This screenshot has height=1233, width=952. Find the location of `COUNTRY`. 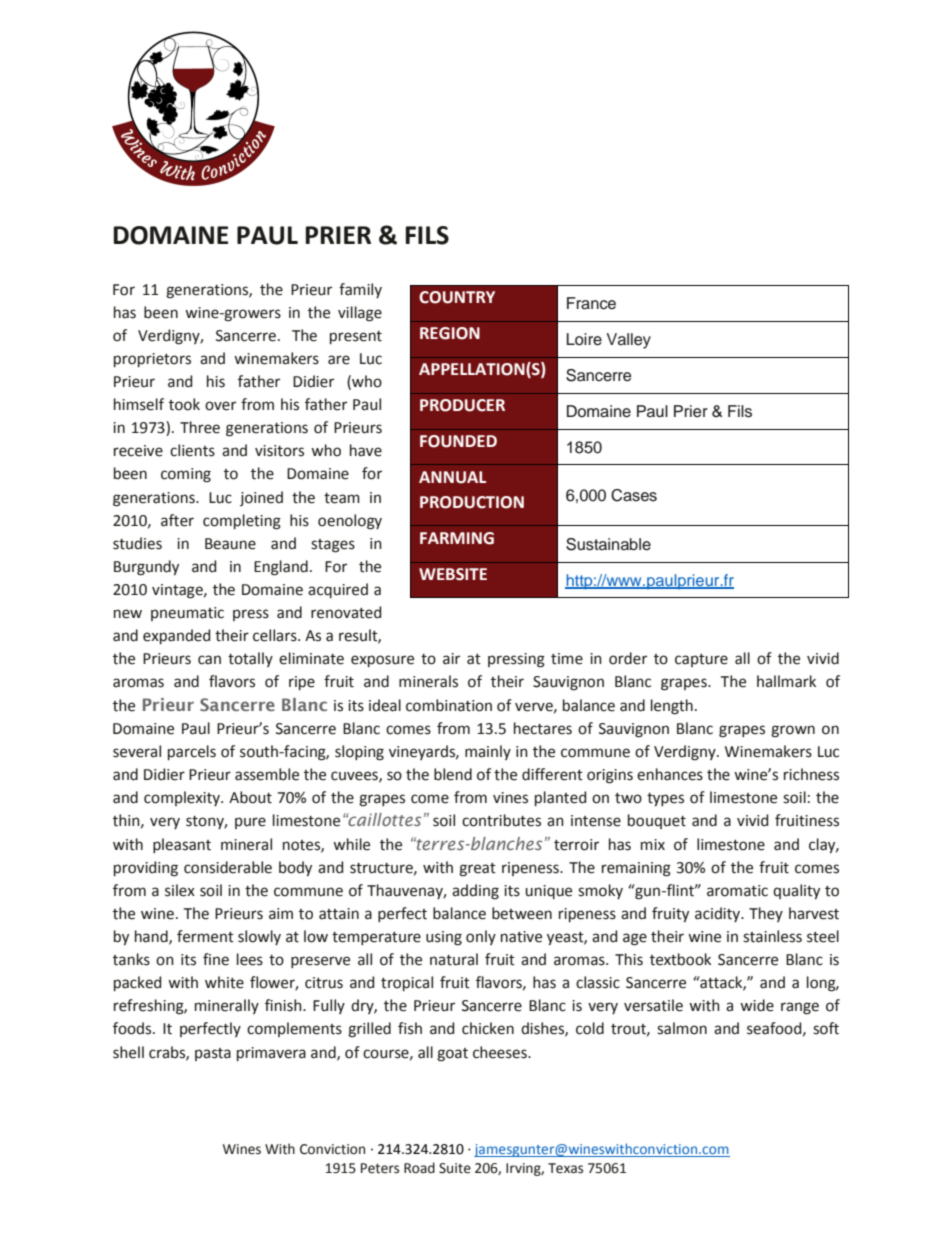

COUNTRY is located at coordinates (457, 297).
